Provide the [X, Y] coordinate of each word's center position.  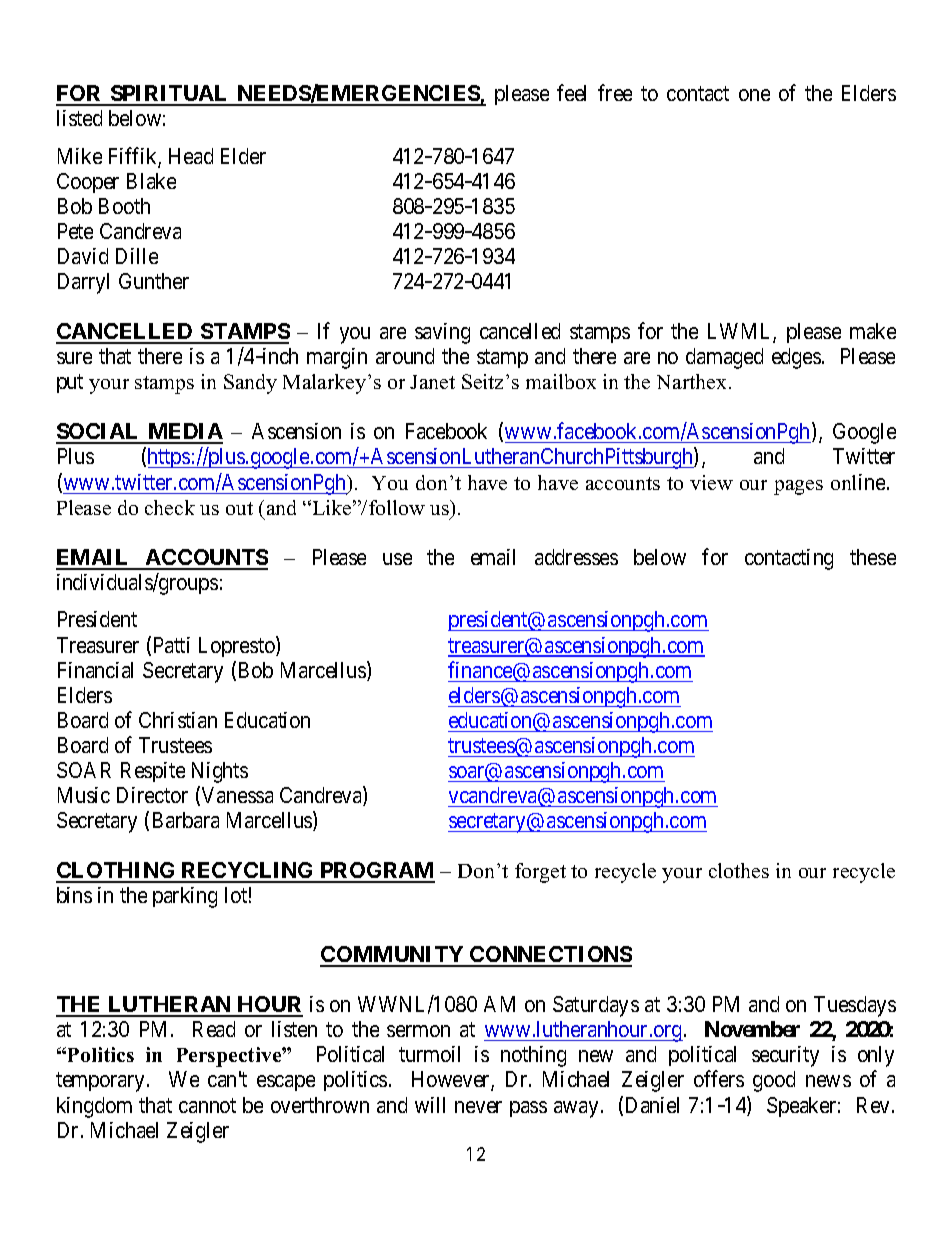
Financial [95, 670]
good [774, 1081]
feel [571, 92]
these [873, 557]
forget [540, 873]
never [478, 1107]
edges [796, 358]
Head [191, 156]
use [397, 559]
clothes [739, 870]
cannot [207, 1105]
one [754, 95]
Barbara [186, 820]
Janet [432, 382]
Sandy [250, 384]
